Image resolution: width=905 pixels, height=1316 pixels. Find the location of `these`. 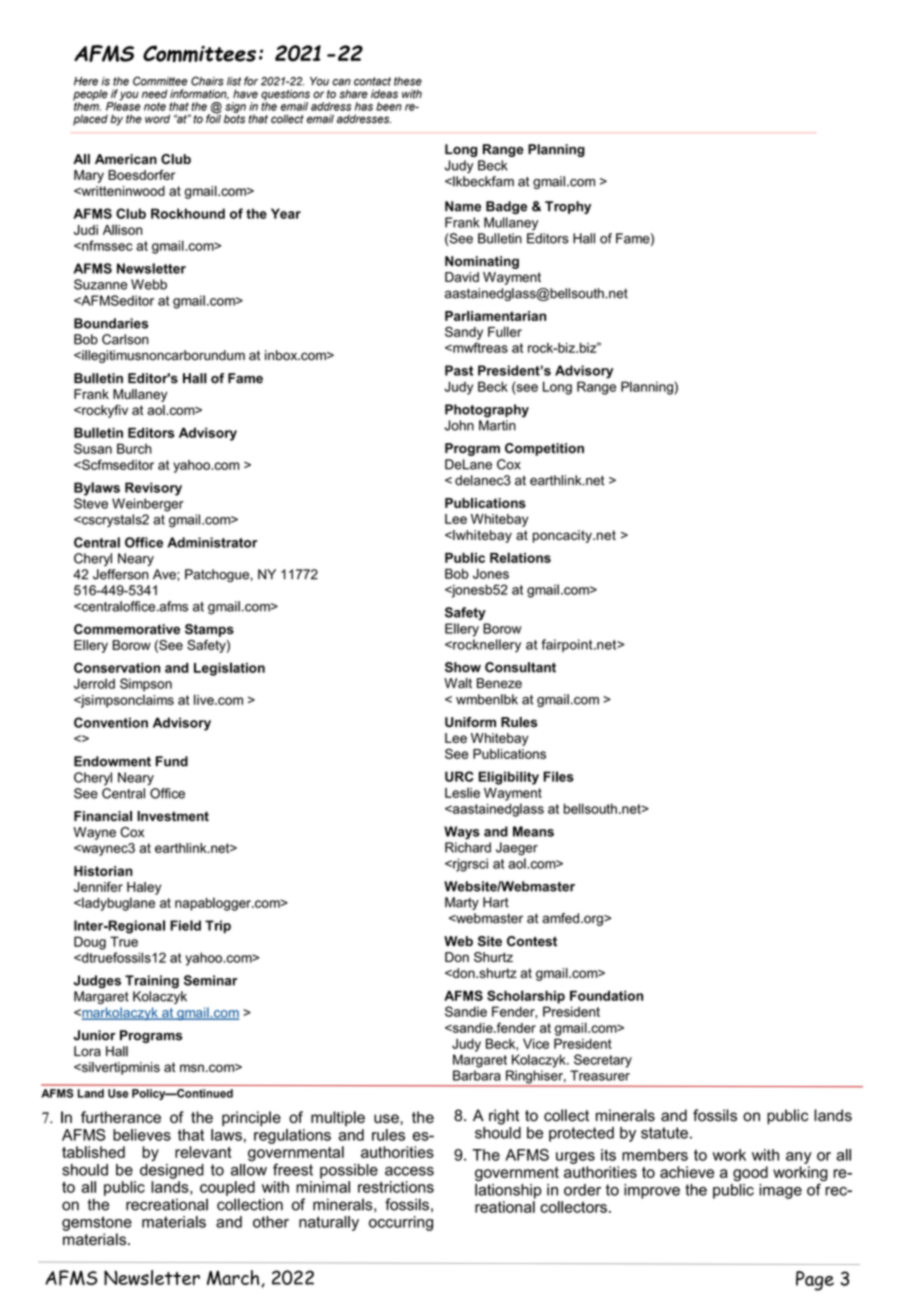

these is located at coordinates (408, 81).
